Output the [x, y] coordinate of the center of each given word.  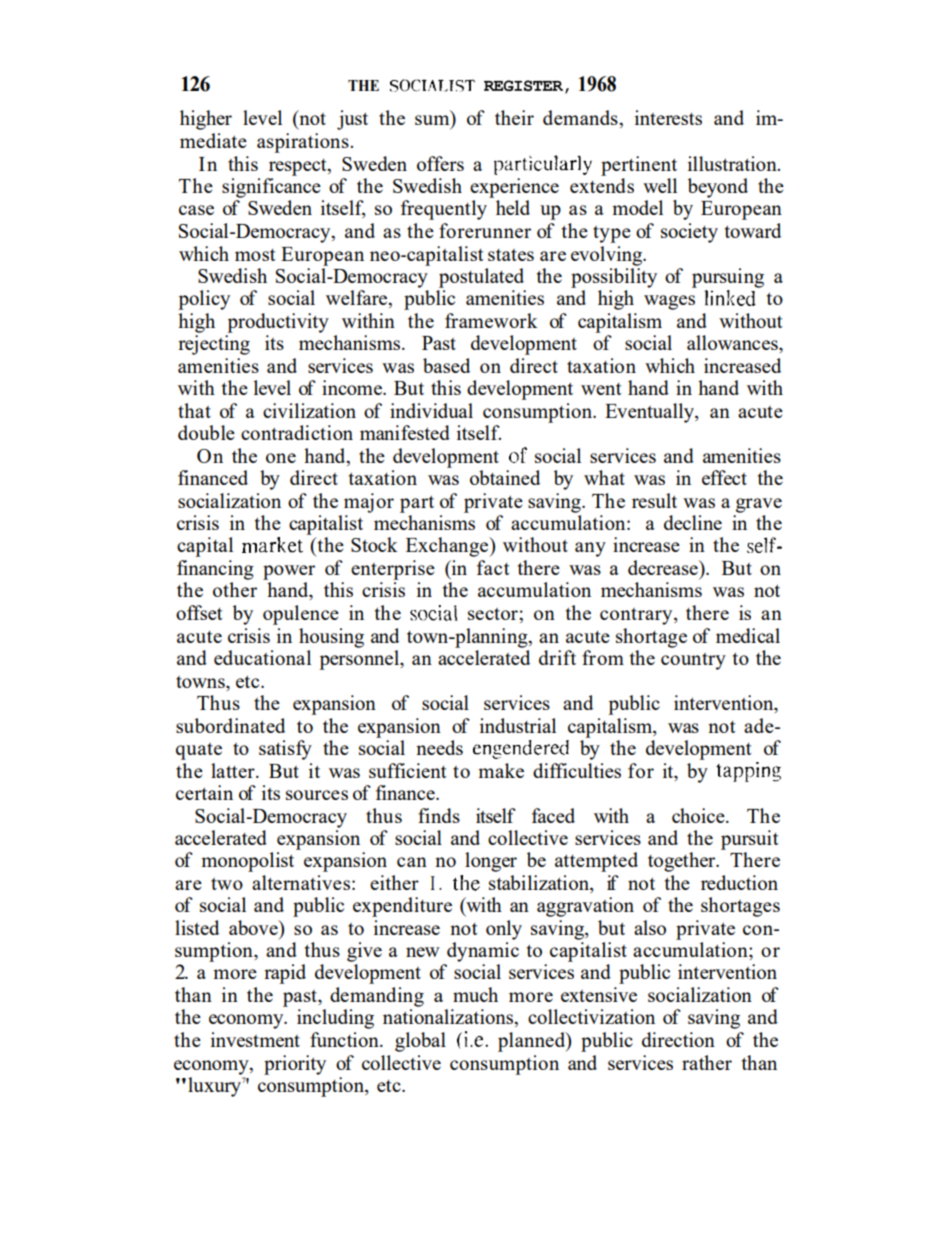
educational [262, 657]
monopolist [247, 862]
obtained [505, 477]
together [682, 862]
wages [669, 302]
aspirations [304, 143]
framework [491, 320]
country [693, 661]
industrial [518, 725]
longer [491, 862]
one [281, 458]
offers [440, 163]
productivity [278, 323]
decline [693, 522]
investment [255, 1039]
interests [668, 117]
